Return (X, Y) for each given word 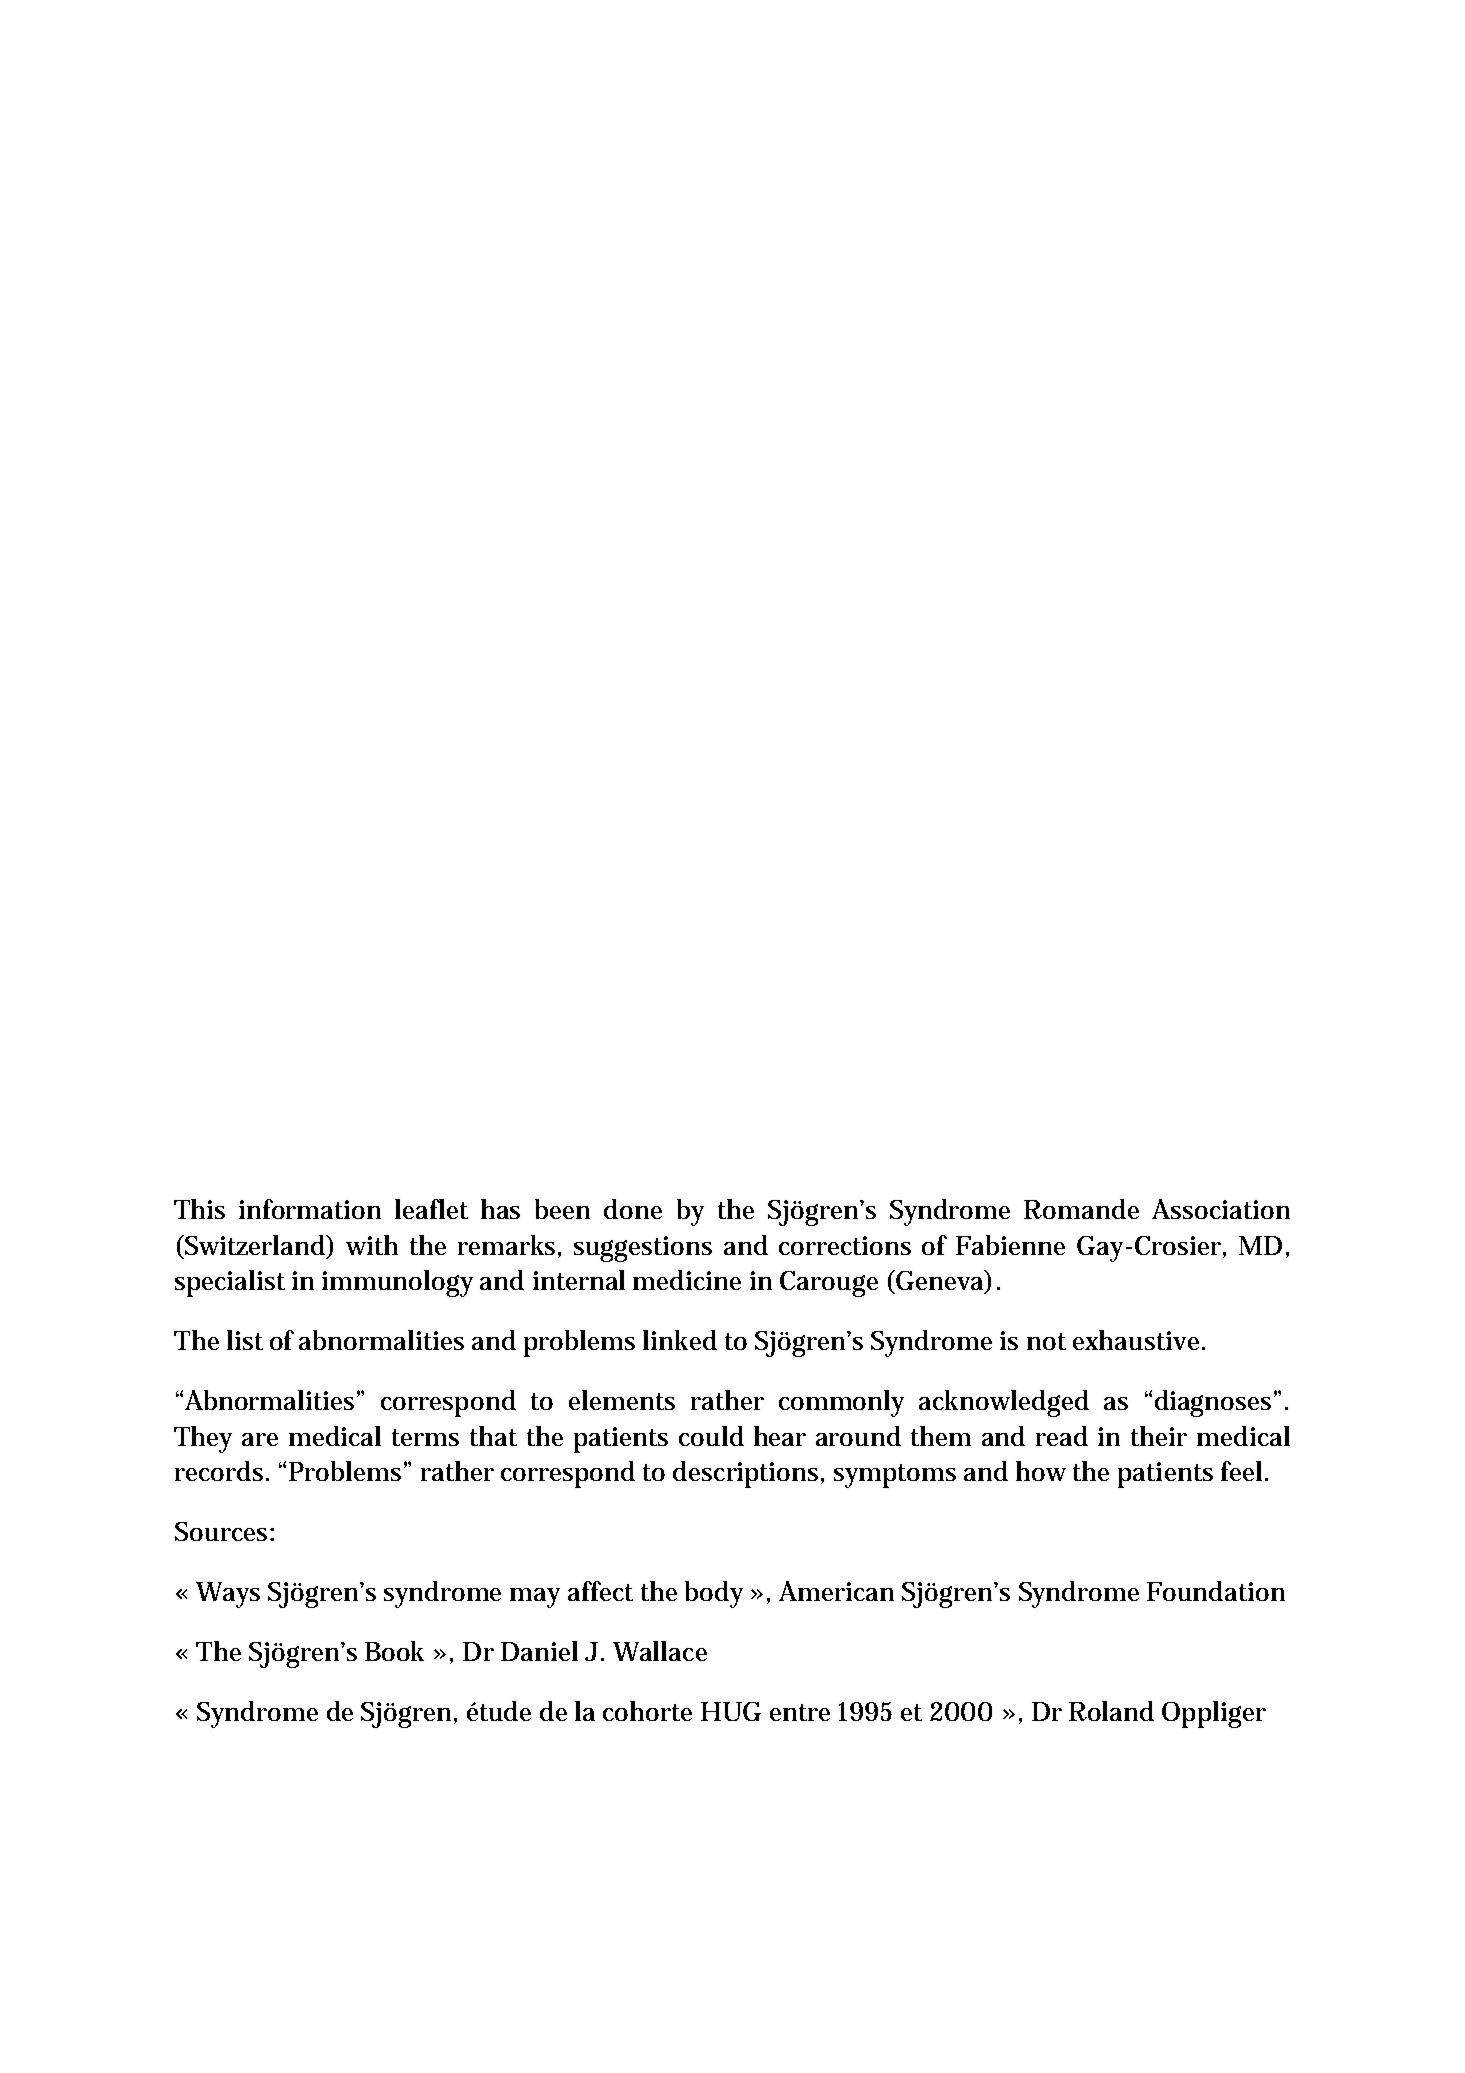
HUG (731, 1711)
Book (394, 1651)
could (711, 1436)
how (1041, 1471)
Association (1221, 1209)
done (633, 1209)
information (310, 1209)
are (260, 1439)
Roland (1111, 1711)
